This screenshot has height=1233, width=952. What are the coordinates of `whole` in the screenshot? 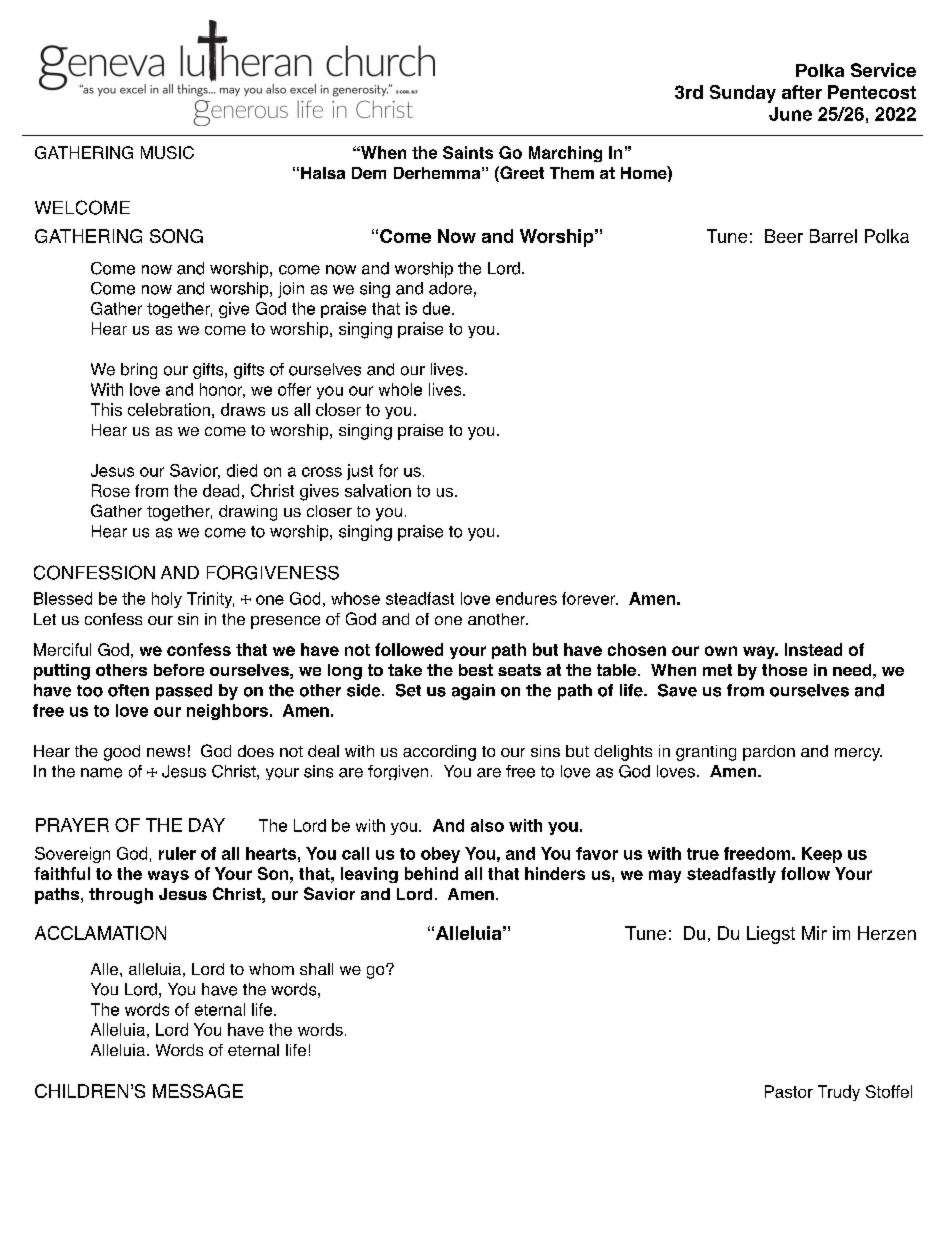 It's located at (400, 389).
